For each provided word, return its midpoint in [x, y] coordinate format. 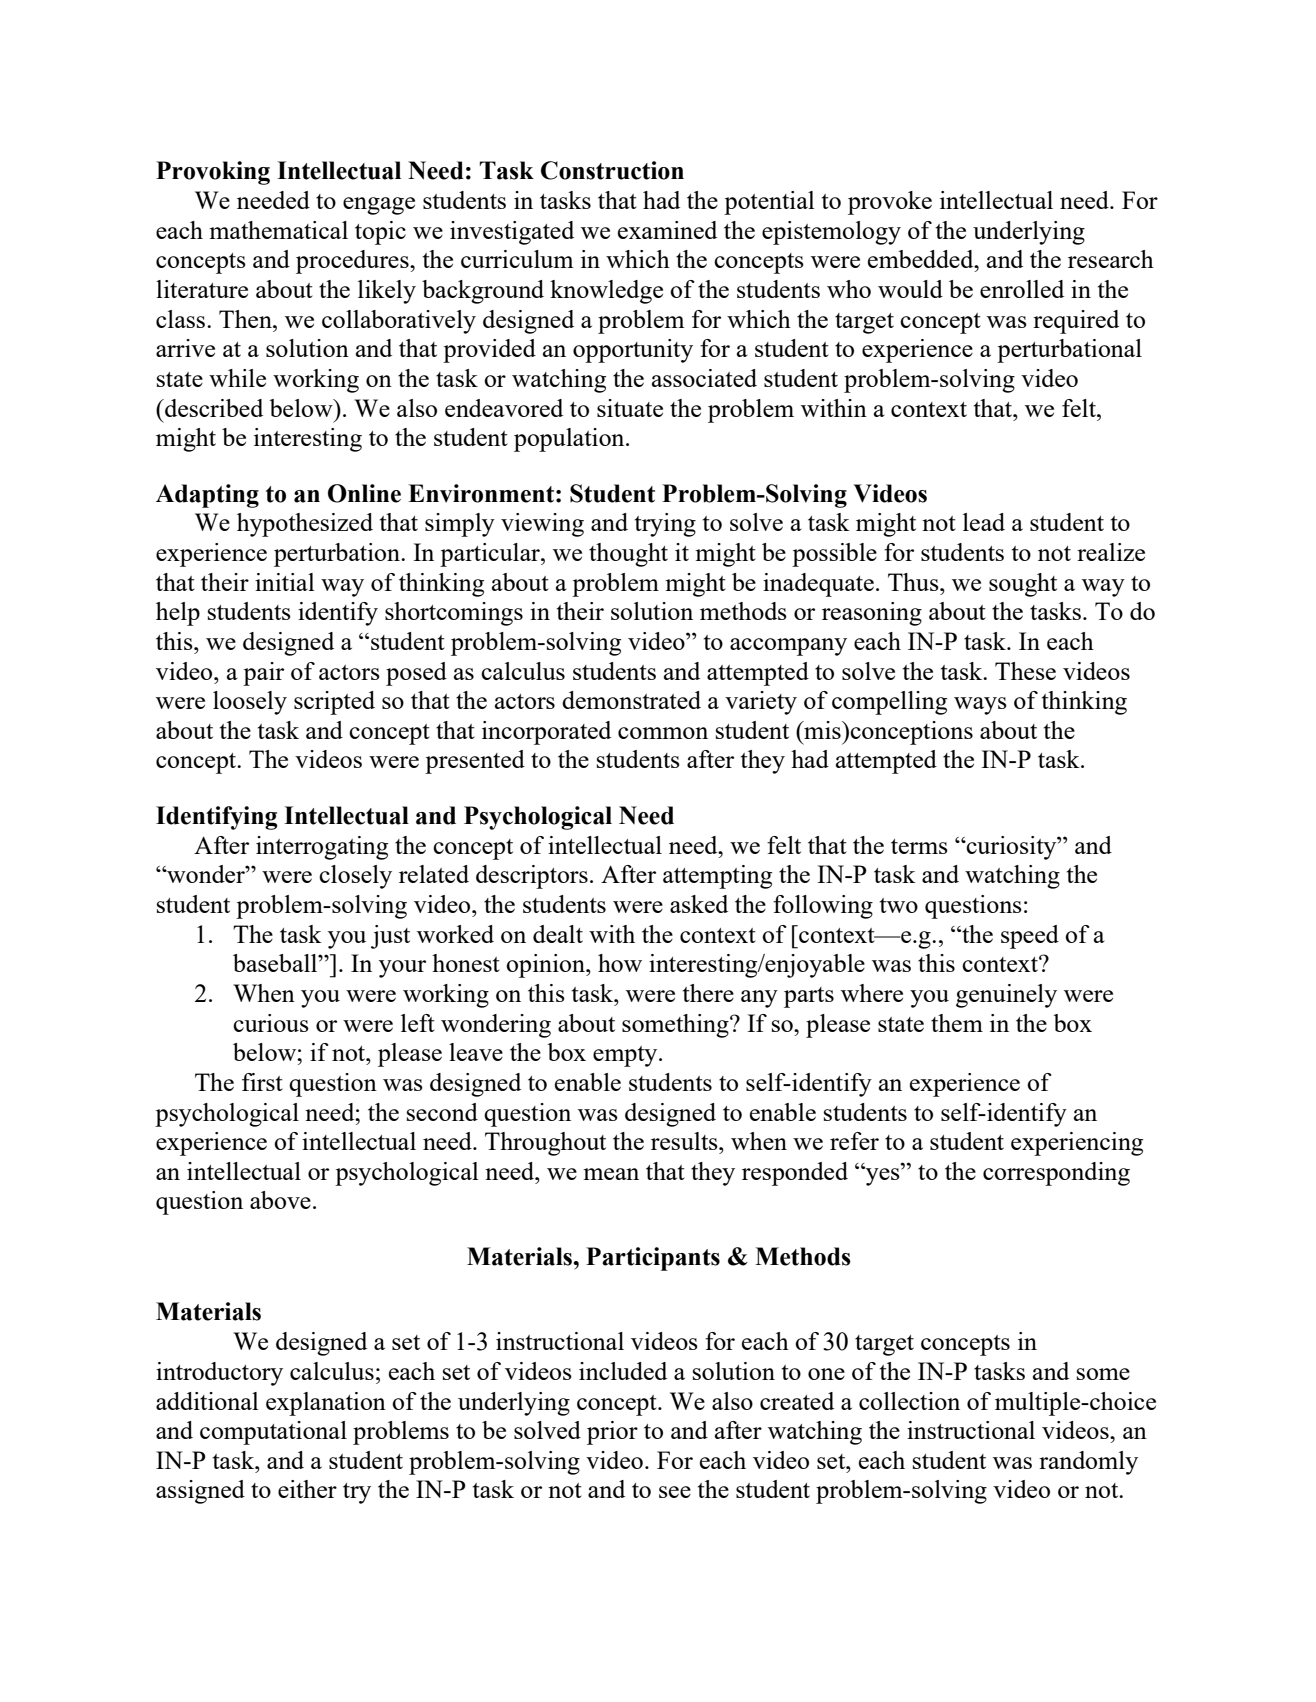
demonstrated [631, 700]
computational [273, 1433]
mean [611, 1174]
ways [980, 706]
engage [379, 206]
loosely [250, 703]
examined [667, 230]
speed [1030, 937]
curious [271, 1023]
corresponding [1056, 1174]
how [620, 963]
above [280, 1200]
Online [364, 493]
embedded [922, 259]
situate [630, 408]
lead [984, 522]
